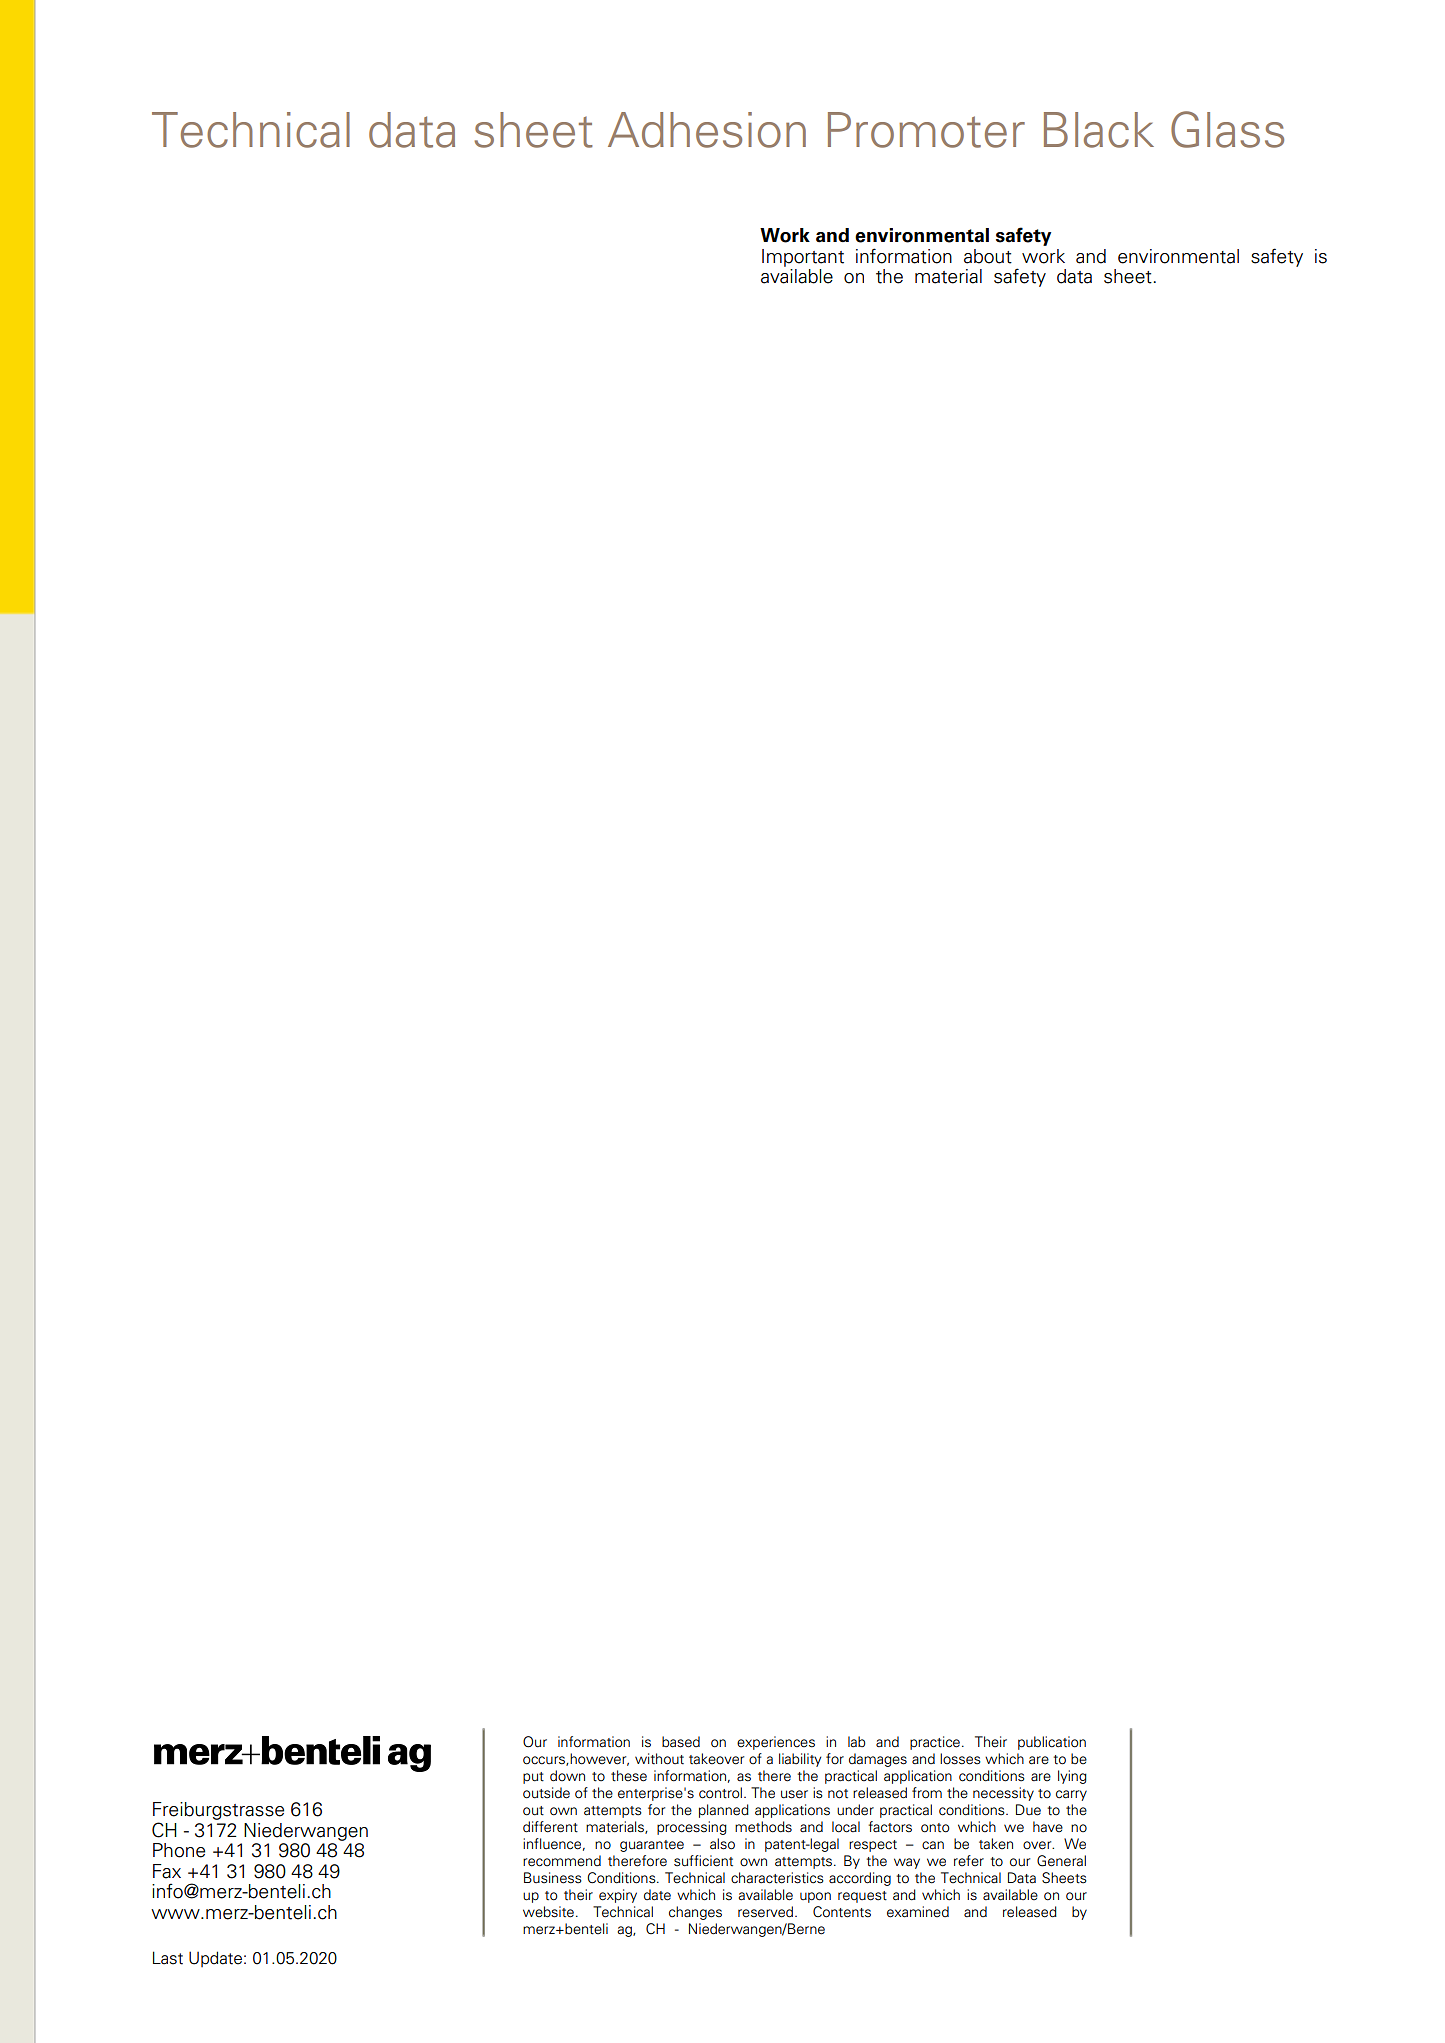 The height and width of the screenshot is (2043, 1445). Describe the element at coordinates (707, 130) in the screenshot. I see `Adhesion` at that location.
